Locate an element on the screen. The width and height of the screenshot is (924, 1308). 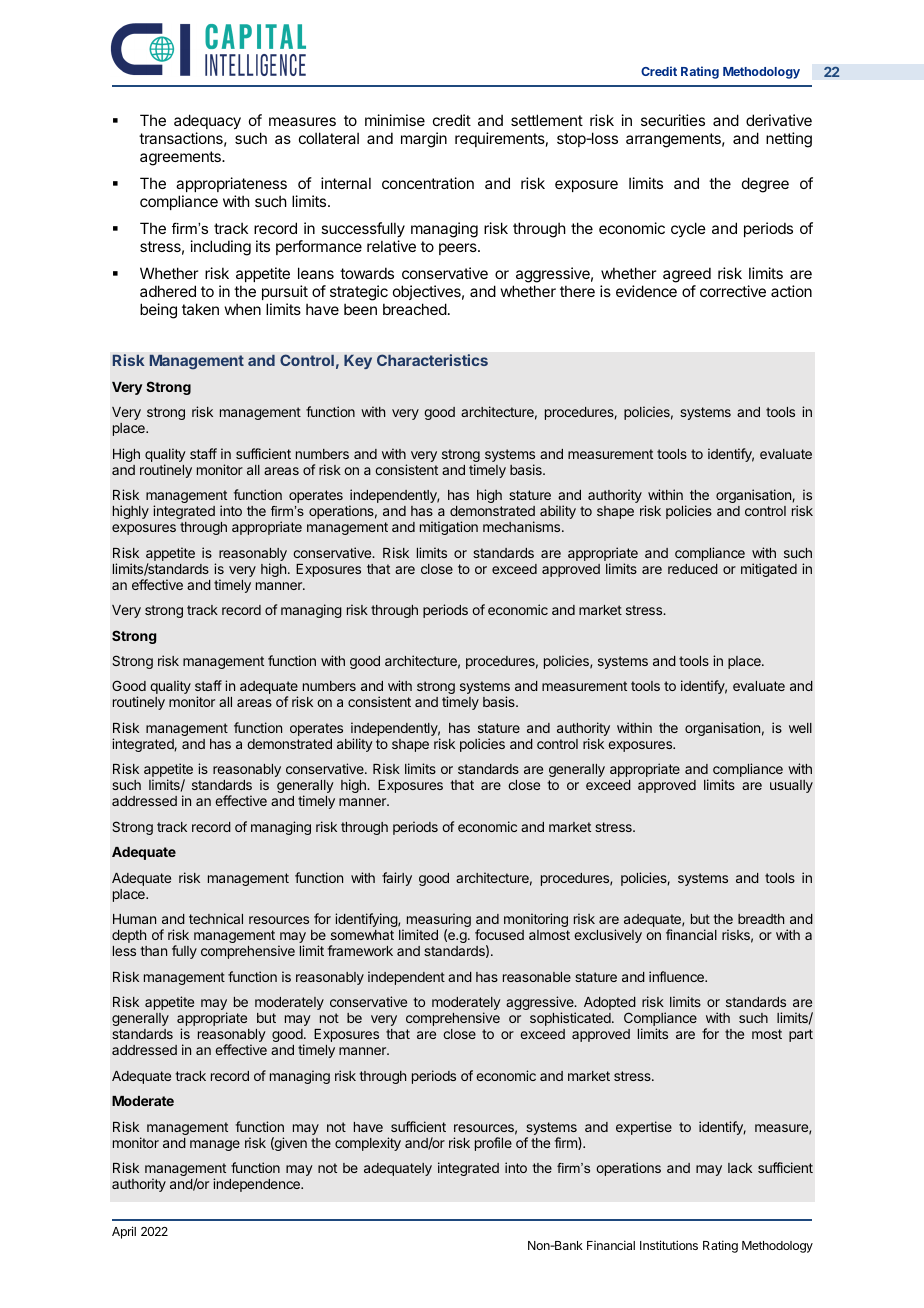
Characteristics is located at coordinates (432, 360).
